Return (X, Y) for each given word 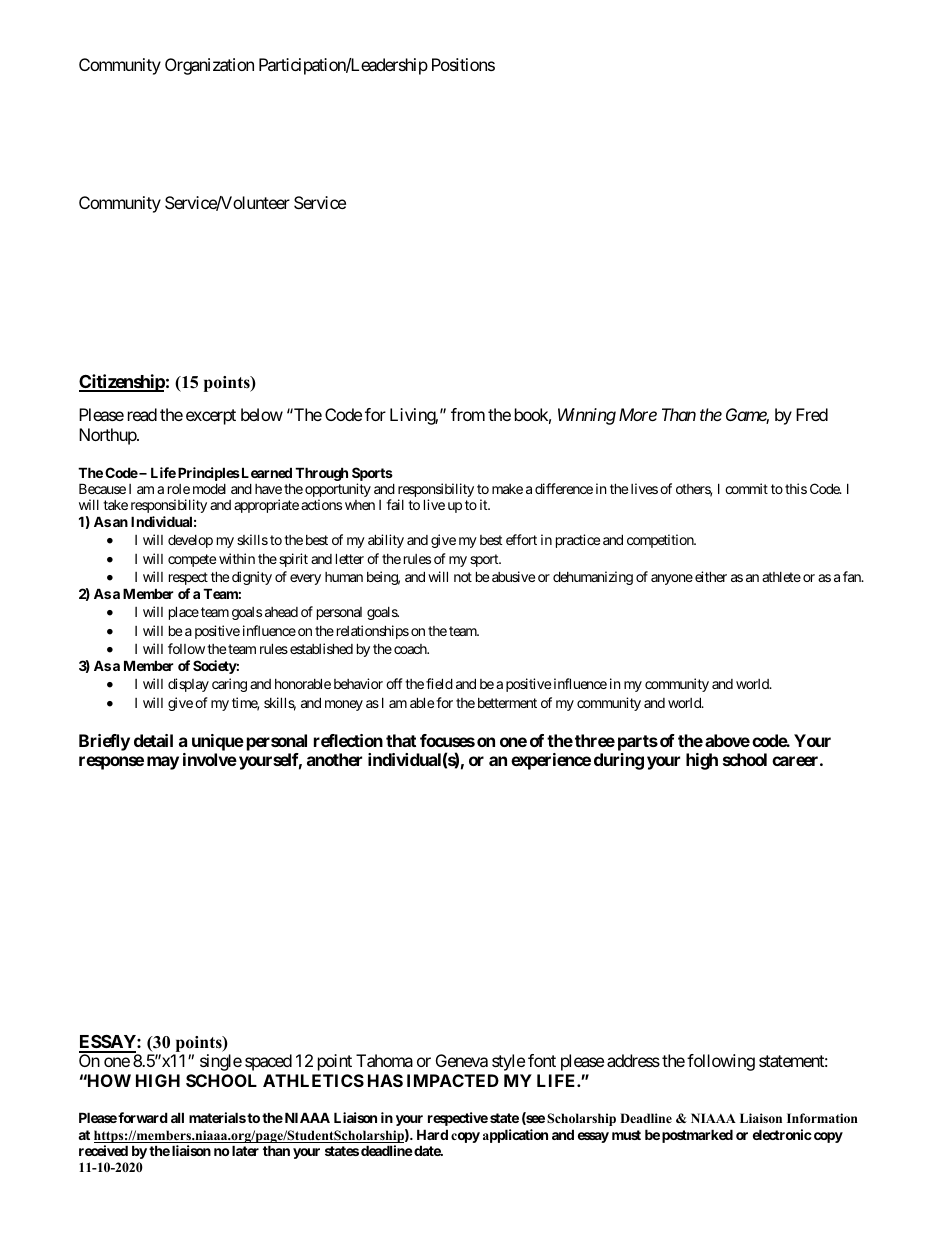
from (468, 414)
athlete (781, 577)
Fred (812, 414)
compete (192, 560)
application (515, 1136)
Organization (209, 66)
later (245, 1150)
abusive (513, 576)
